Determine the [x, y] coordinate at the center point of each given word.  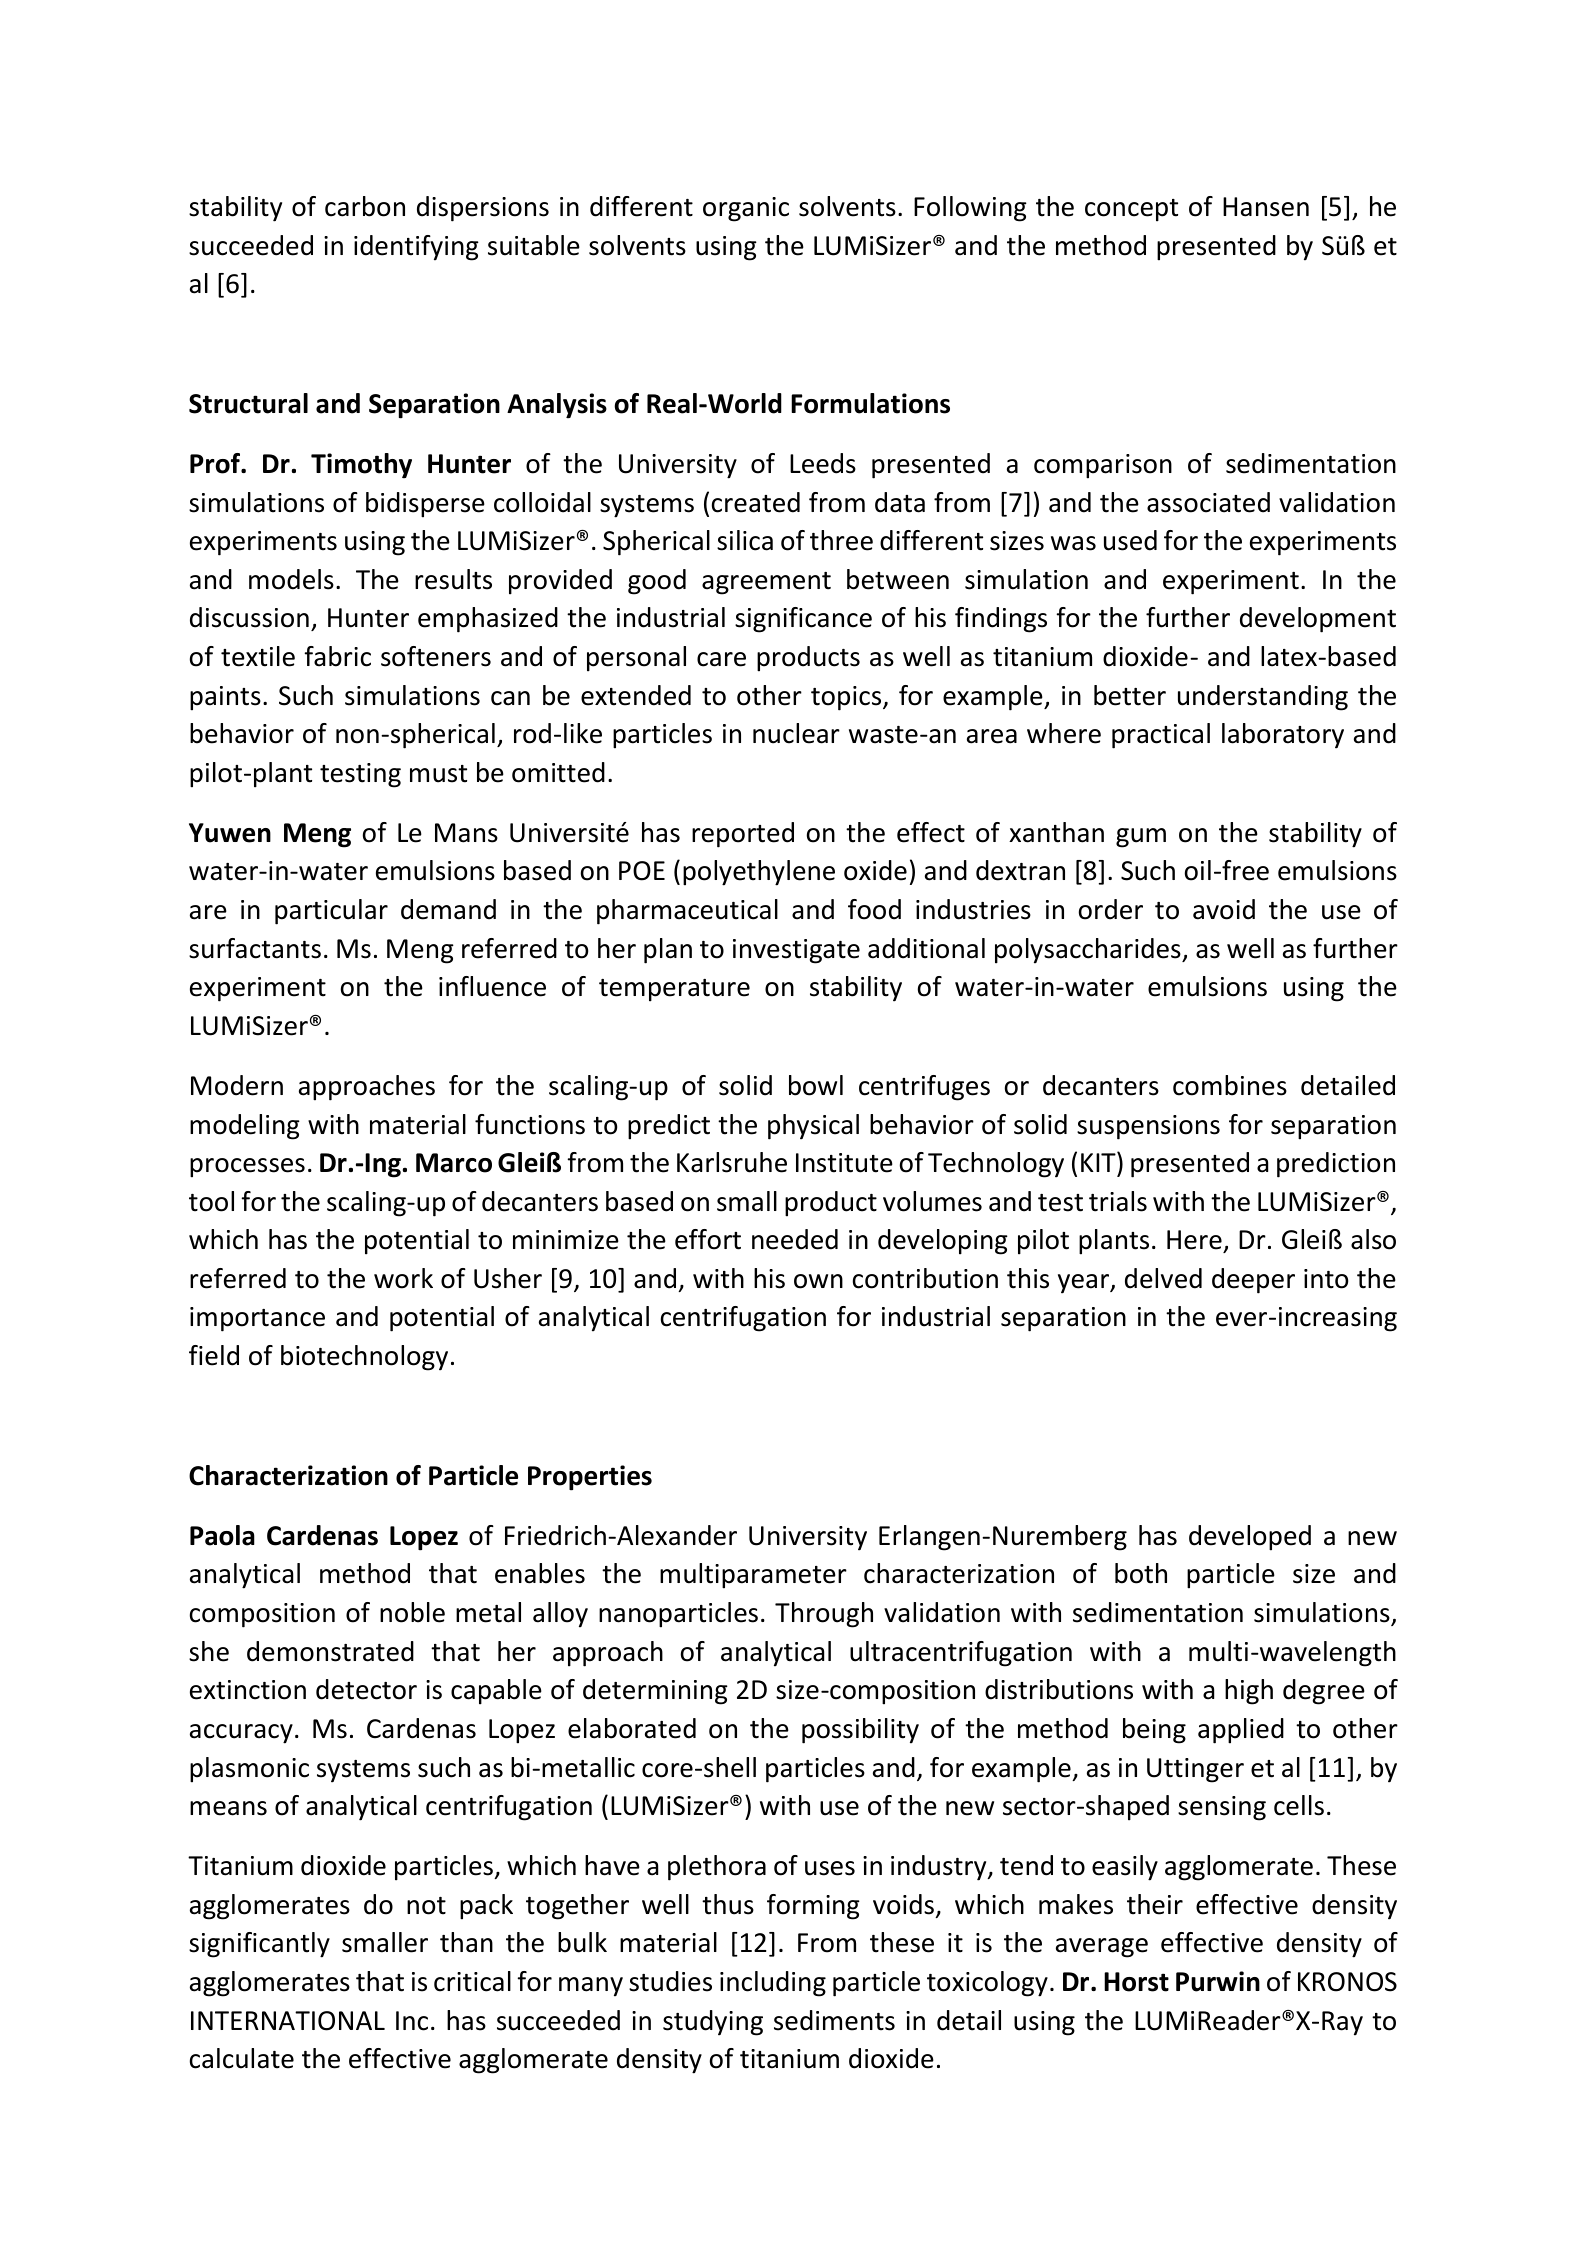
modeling [245, 1127]
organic [746, 209]
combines [1230, 1085]
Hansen [1266, 207]
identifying [416, 248]
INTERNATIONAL [288, 2021]
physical [813, 1127]
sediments [834, 2020]
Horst [1136, 1982]
